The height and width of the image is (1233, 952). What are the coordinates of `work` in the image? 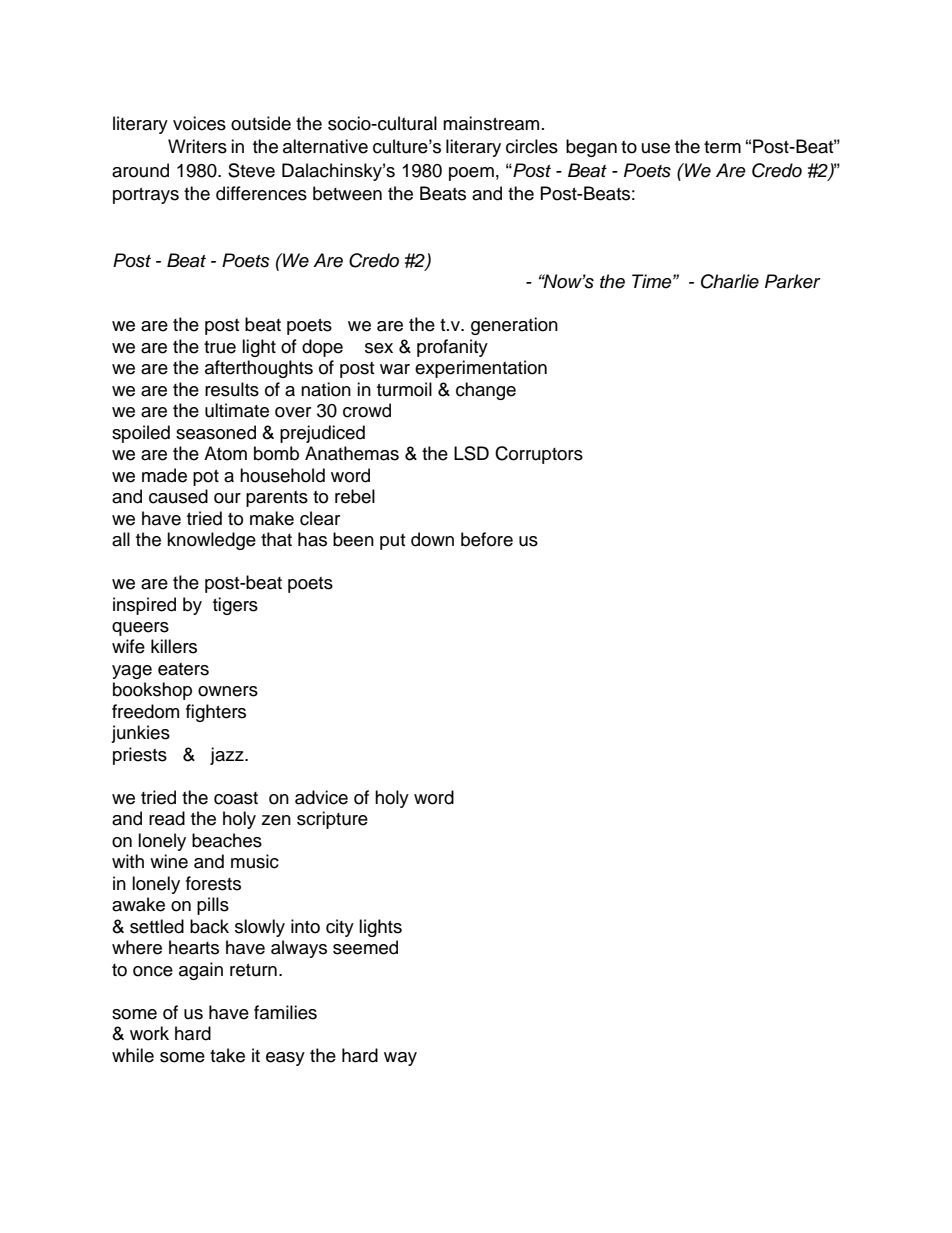 It's located at (149, 1033).
